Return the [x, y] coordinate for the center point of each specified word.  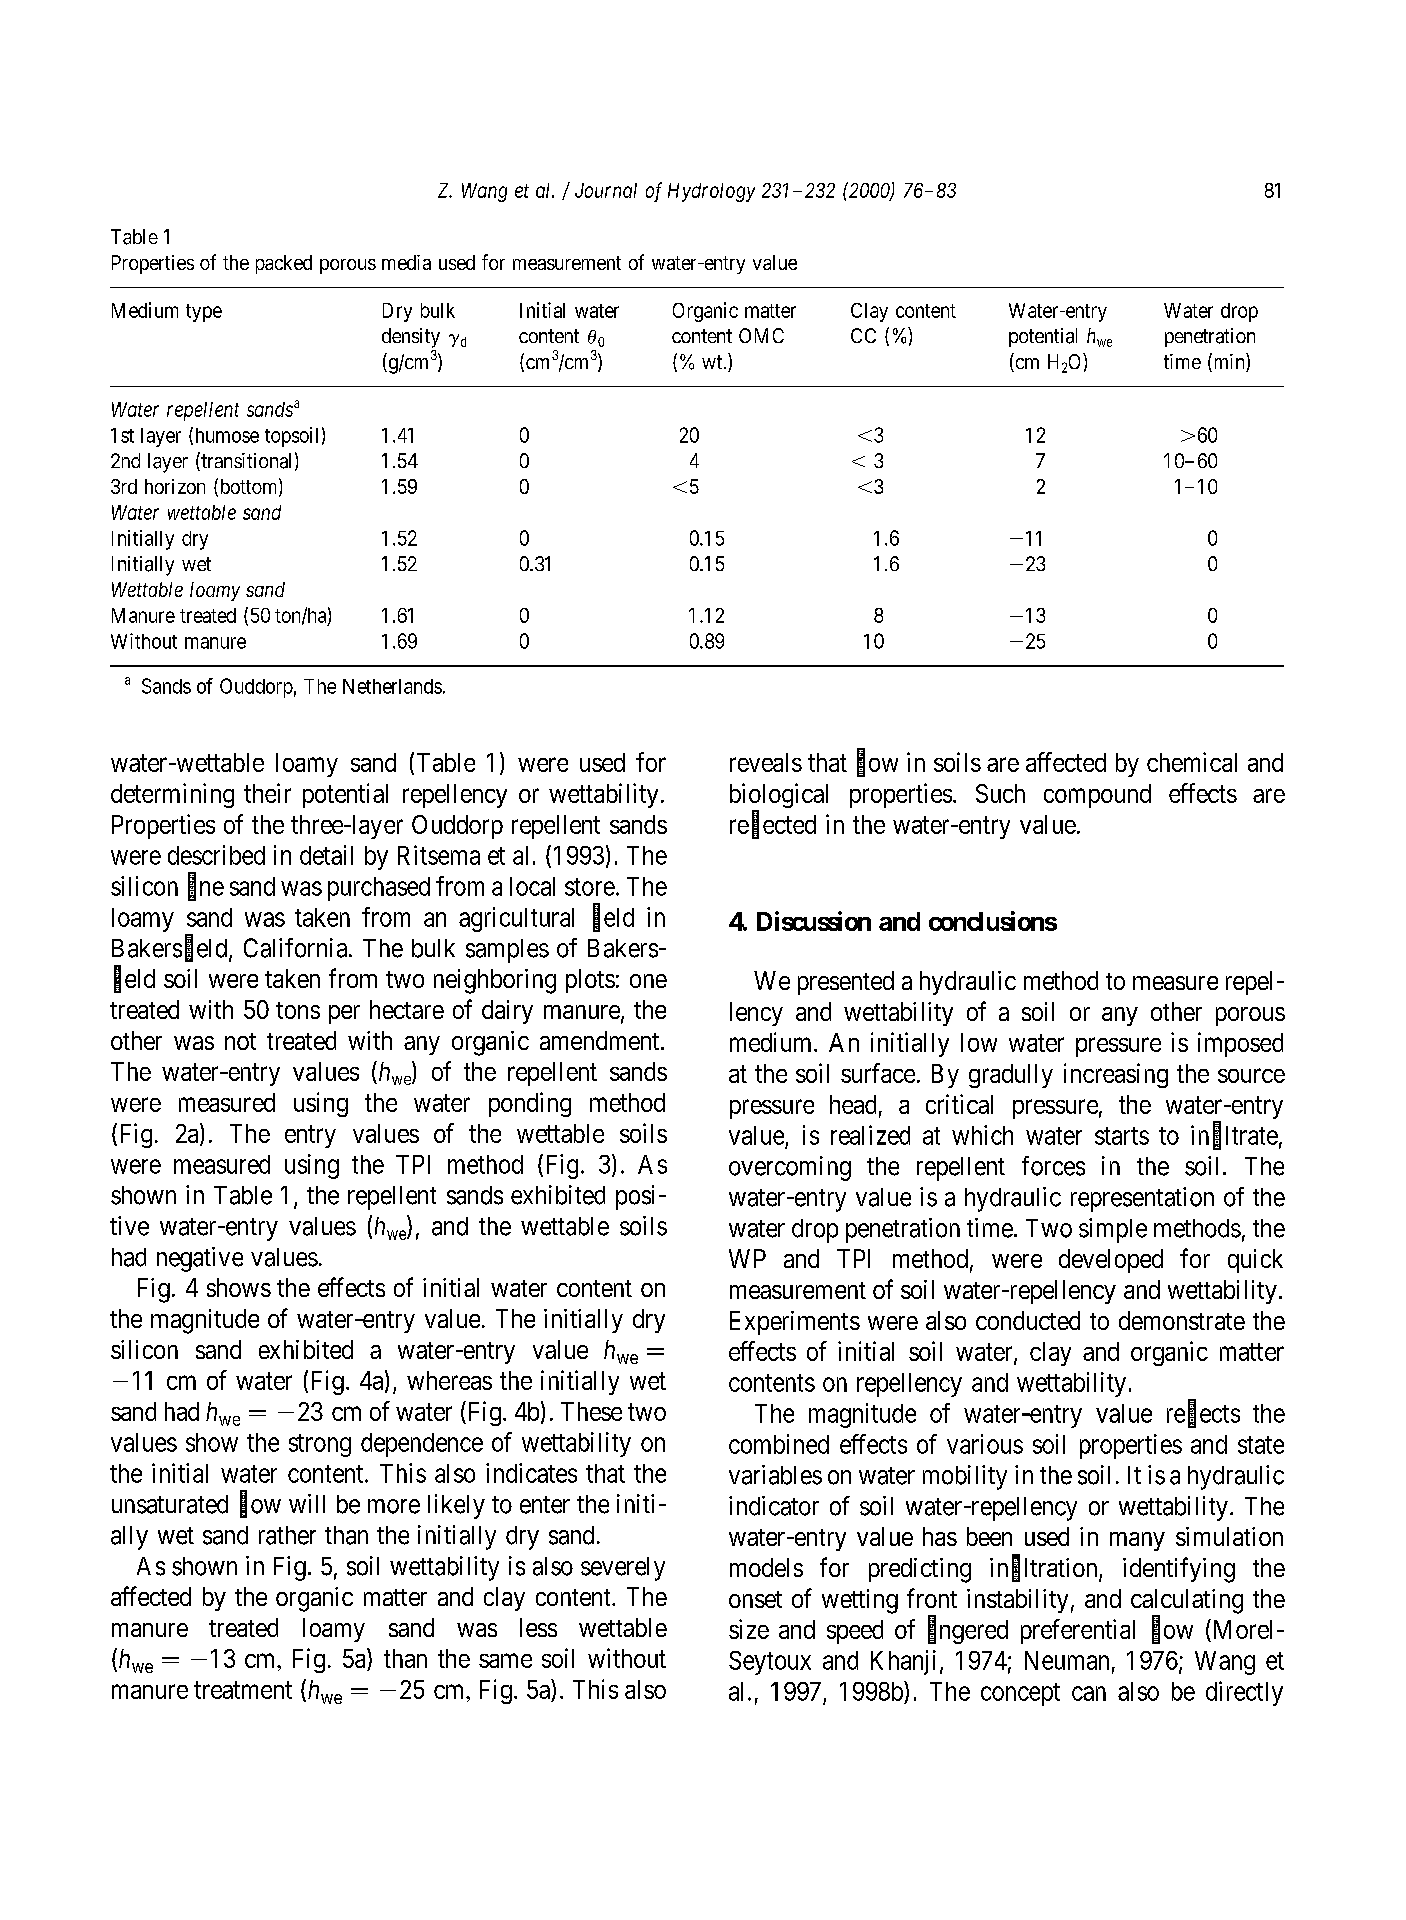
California [297, 948]
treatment [243, 1690]
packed [284, 264]
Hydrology [711, 192]
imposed [1240, 1044]
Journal [606, 190]
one [648, 981]
